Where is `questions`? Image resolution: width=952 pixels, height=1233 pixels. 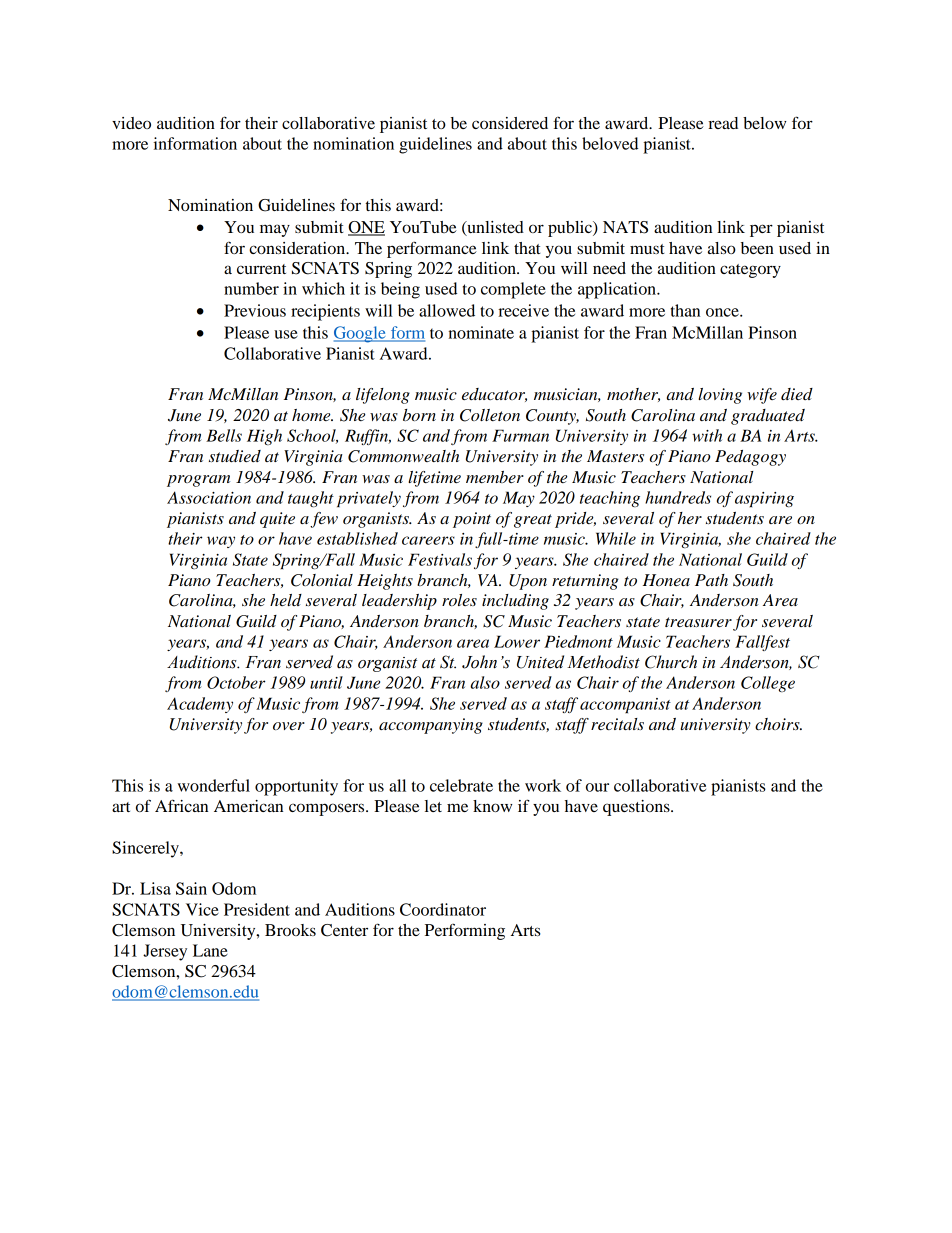
questions is located at coordinates (637, 808).
